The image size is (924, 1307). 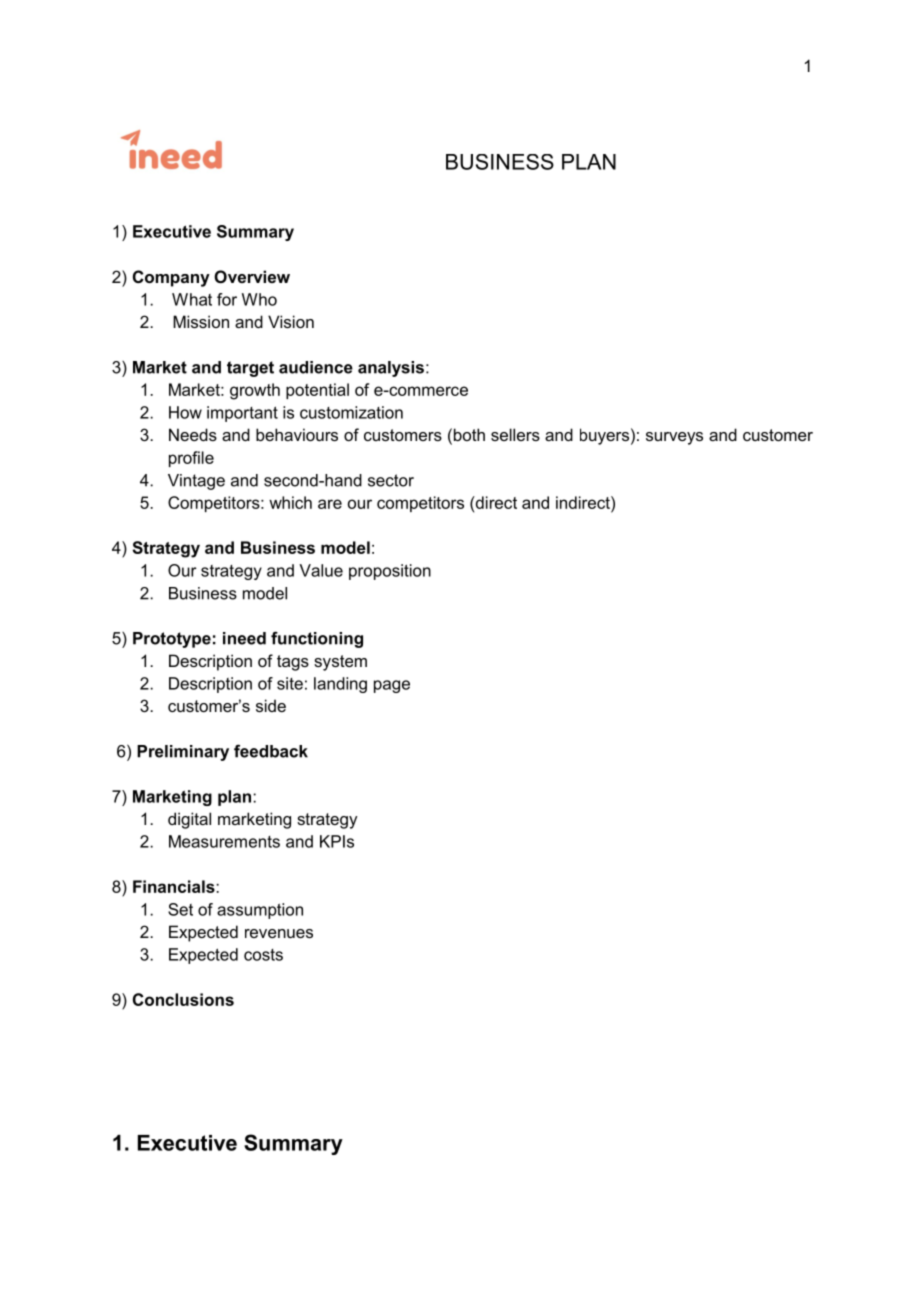 I want to click on surveys, so click(x=674, y=438).
